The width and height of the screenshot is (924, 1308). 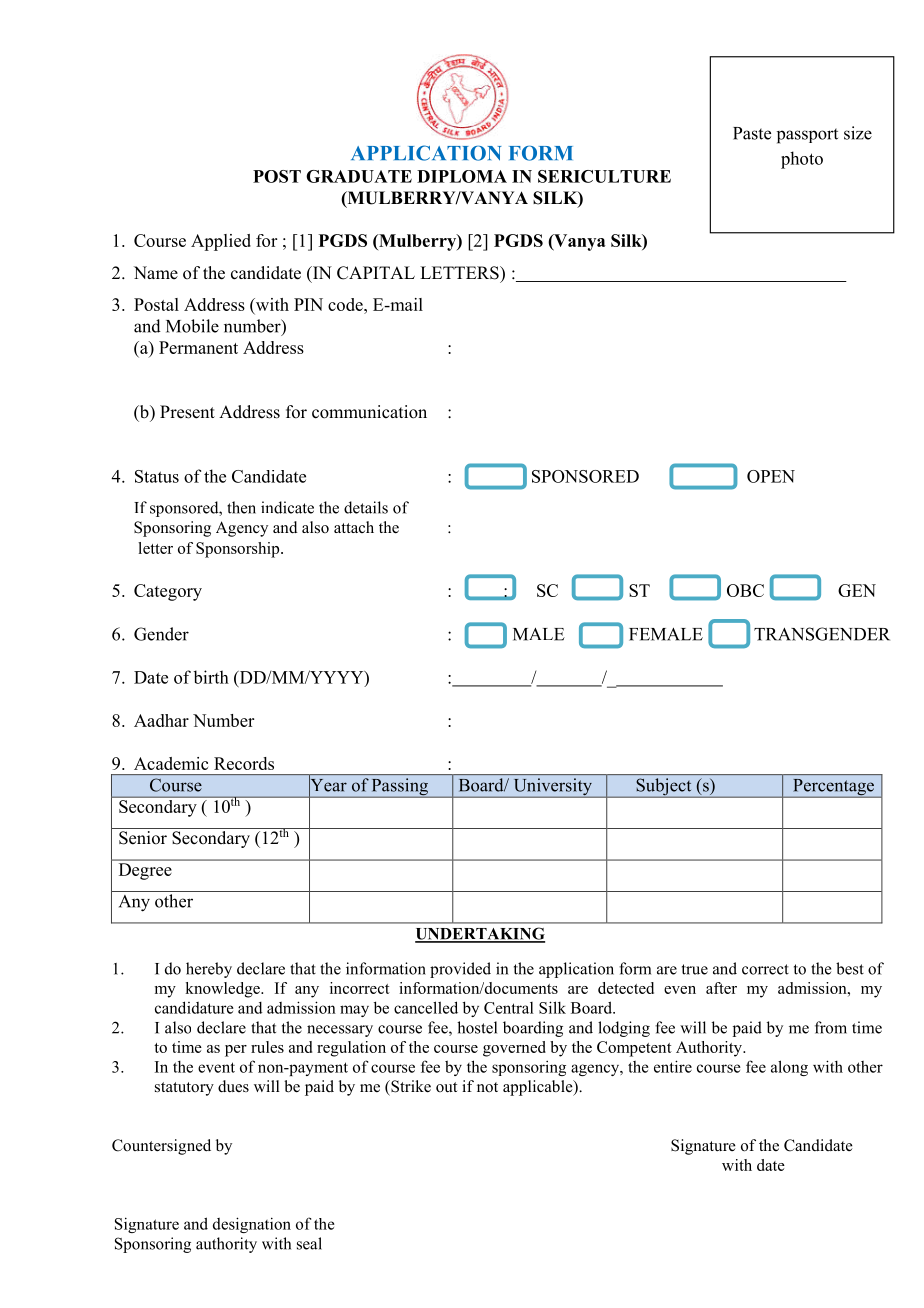 I want to click on DIPLOMA, so click(x=462, y=176).
